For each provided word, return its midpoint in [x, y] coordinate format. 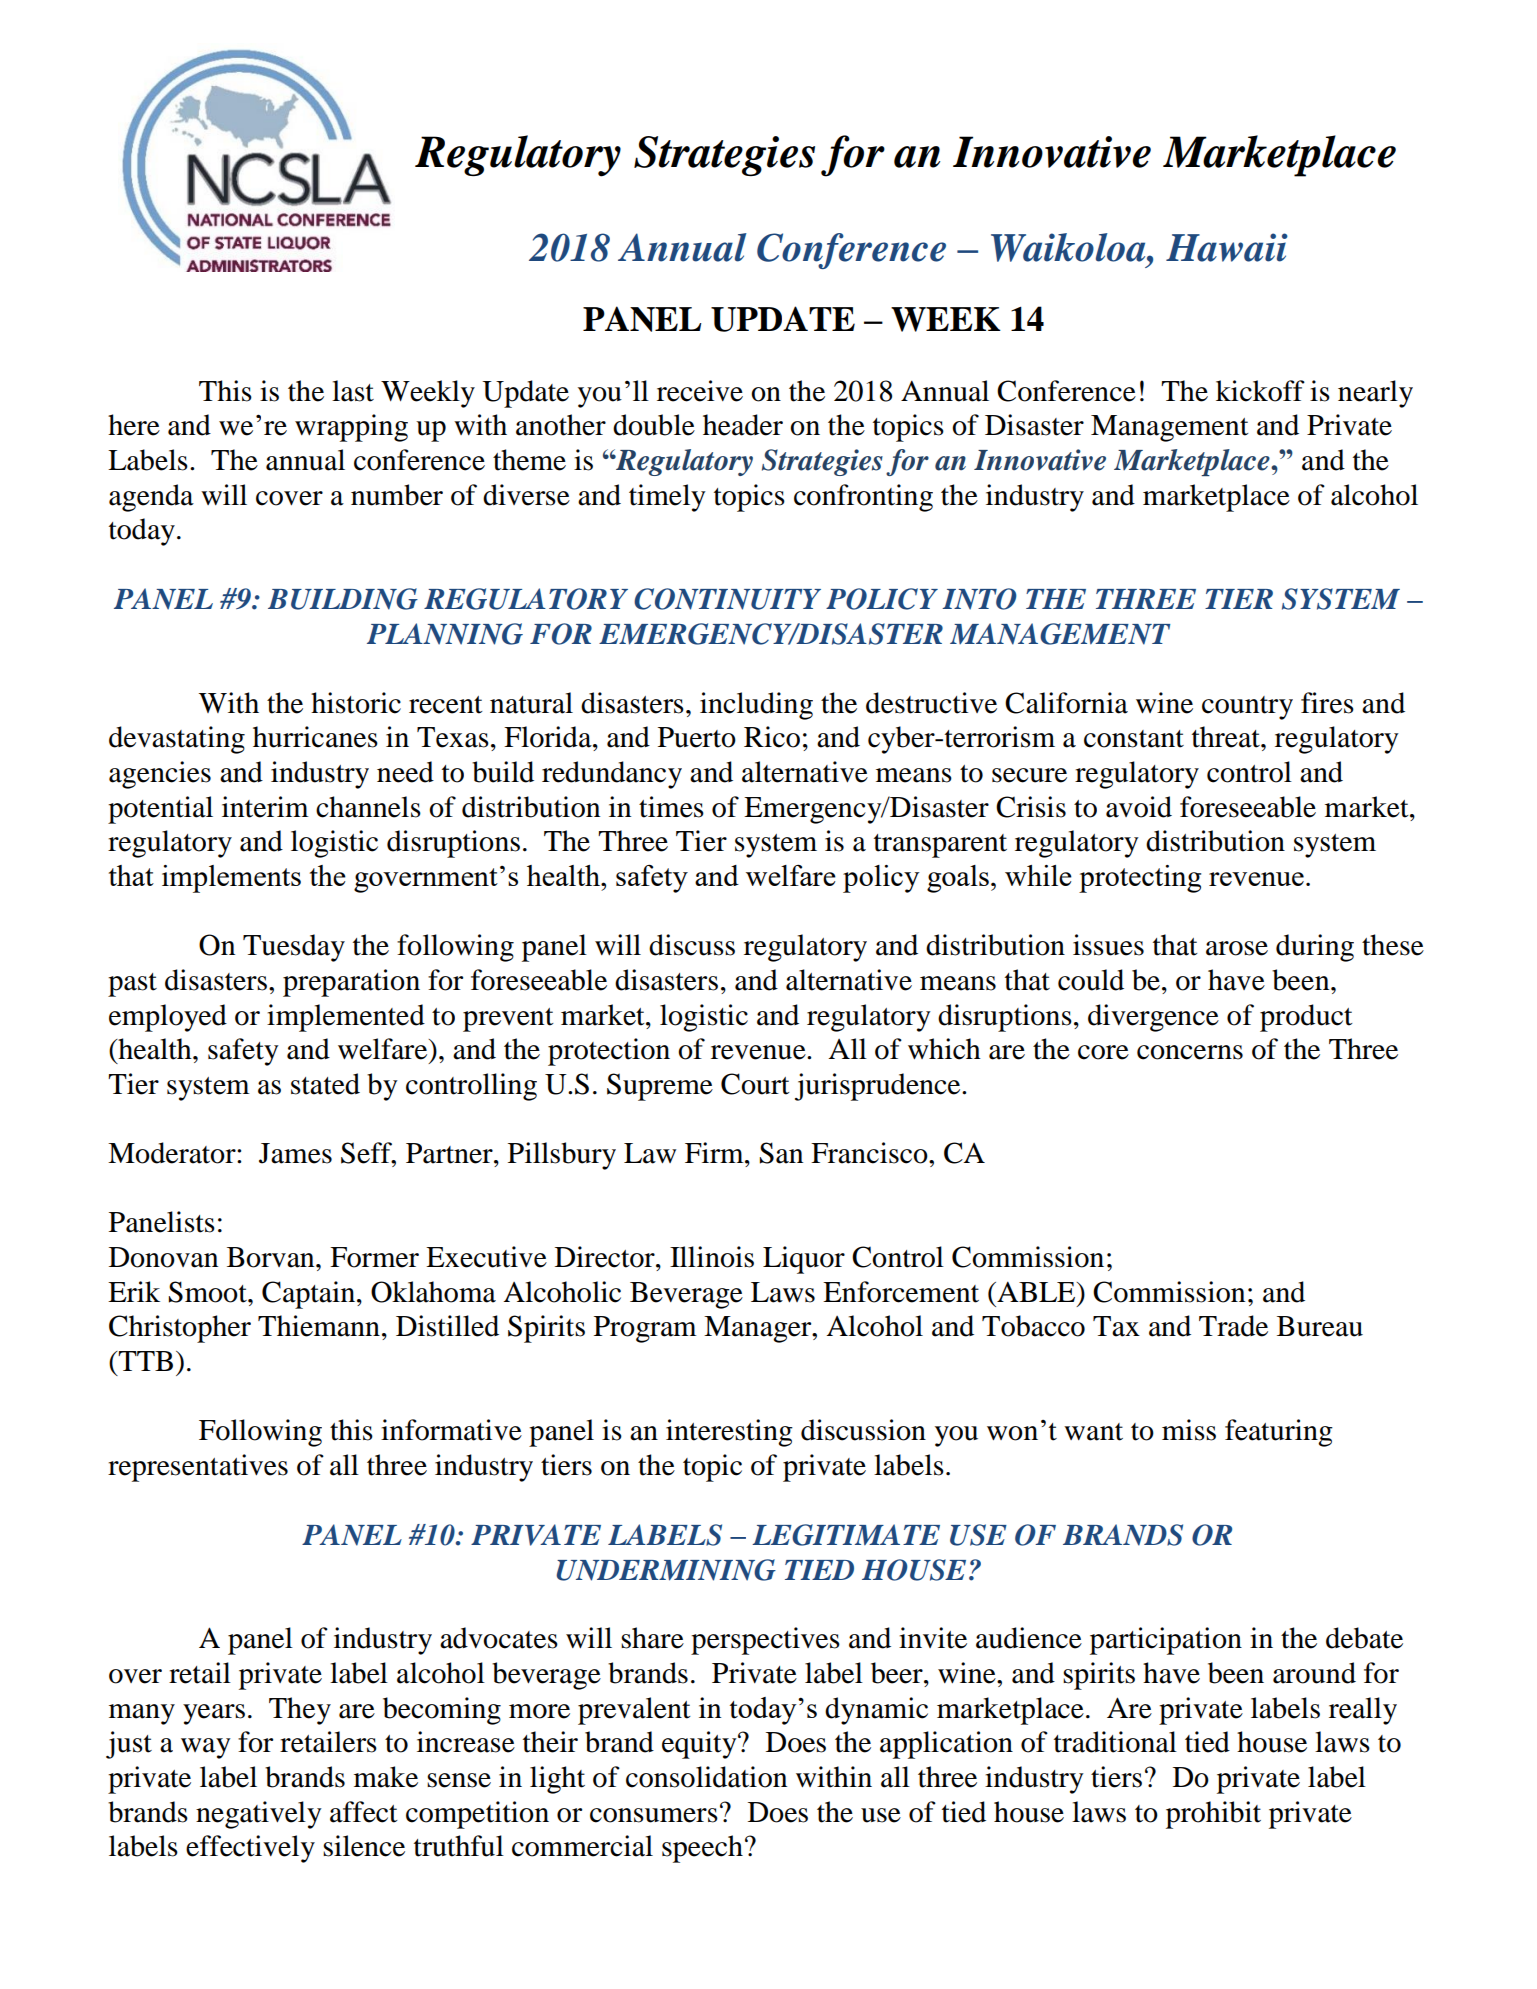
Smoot [209, 1292]
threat [1227, 737]
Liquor [804, 1260]
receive [700, 391]
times [671, 807]
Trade [1233, 1326]
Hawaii [1227, 247]
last [353, 391]
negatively [259, 1815]
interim [265, 807]
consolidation [706, 1777]
